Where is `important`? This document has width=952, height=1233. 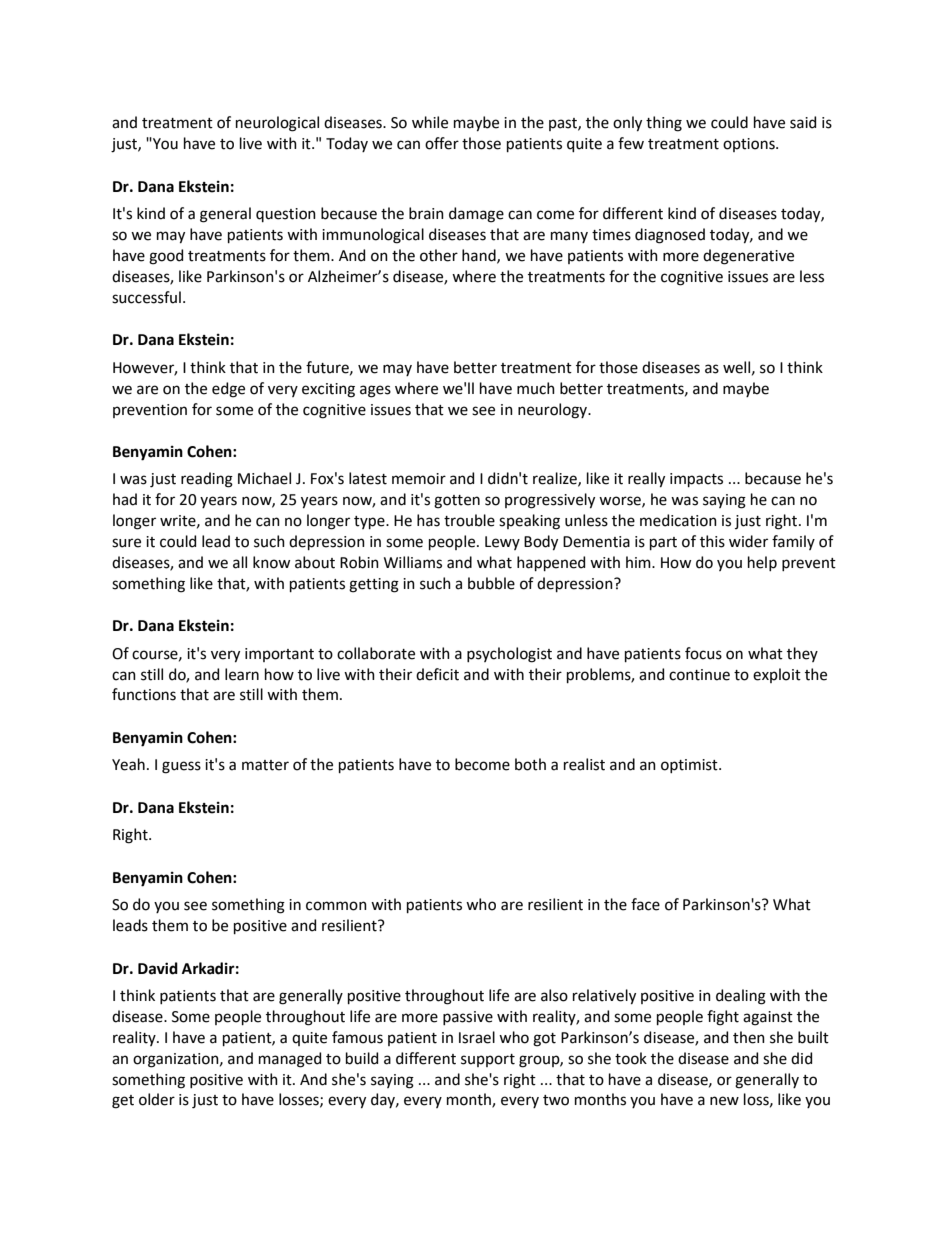
important is located at coordinates (279, 655).
